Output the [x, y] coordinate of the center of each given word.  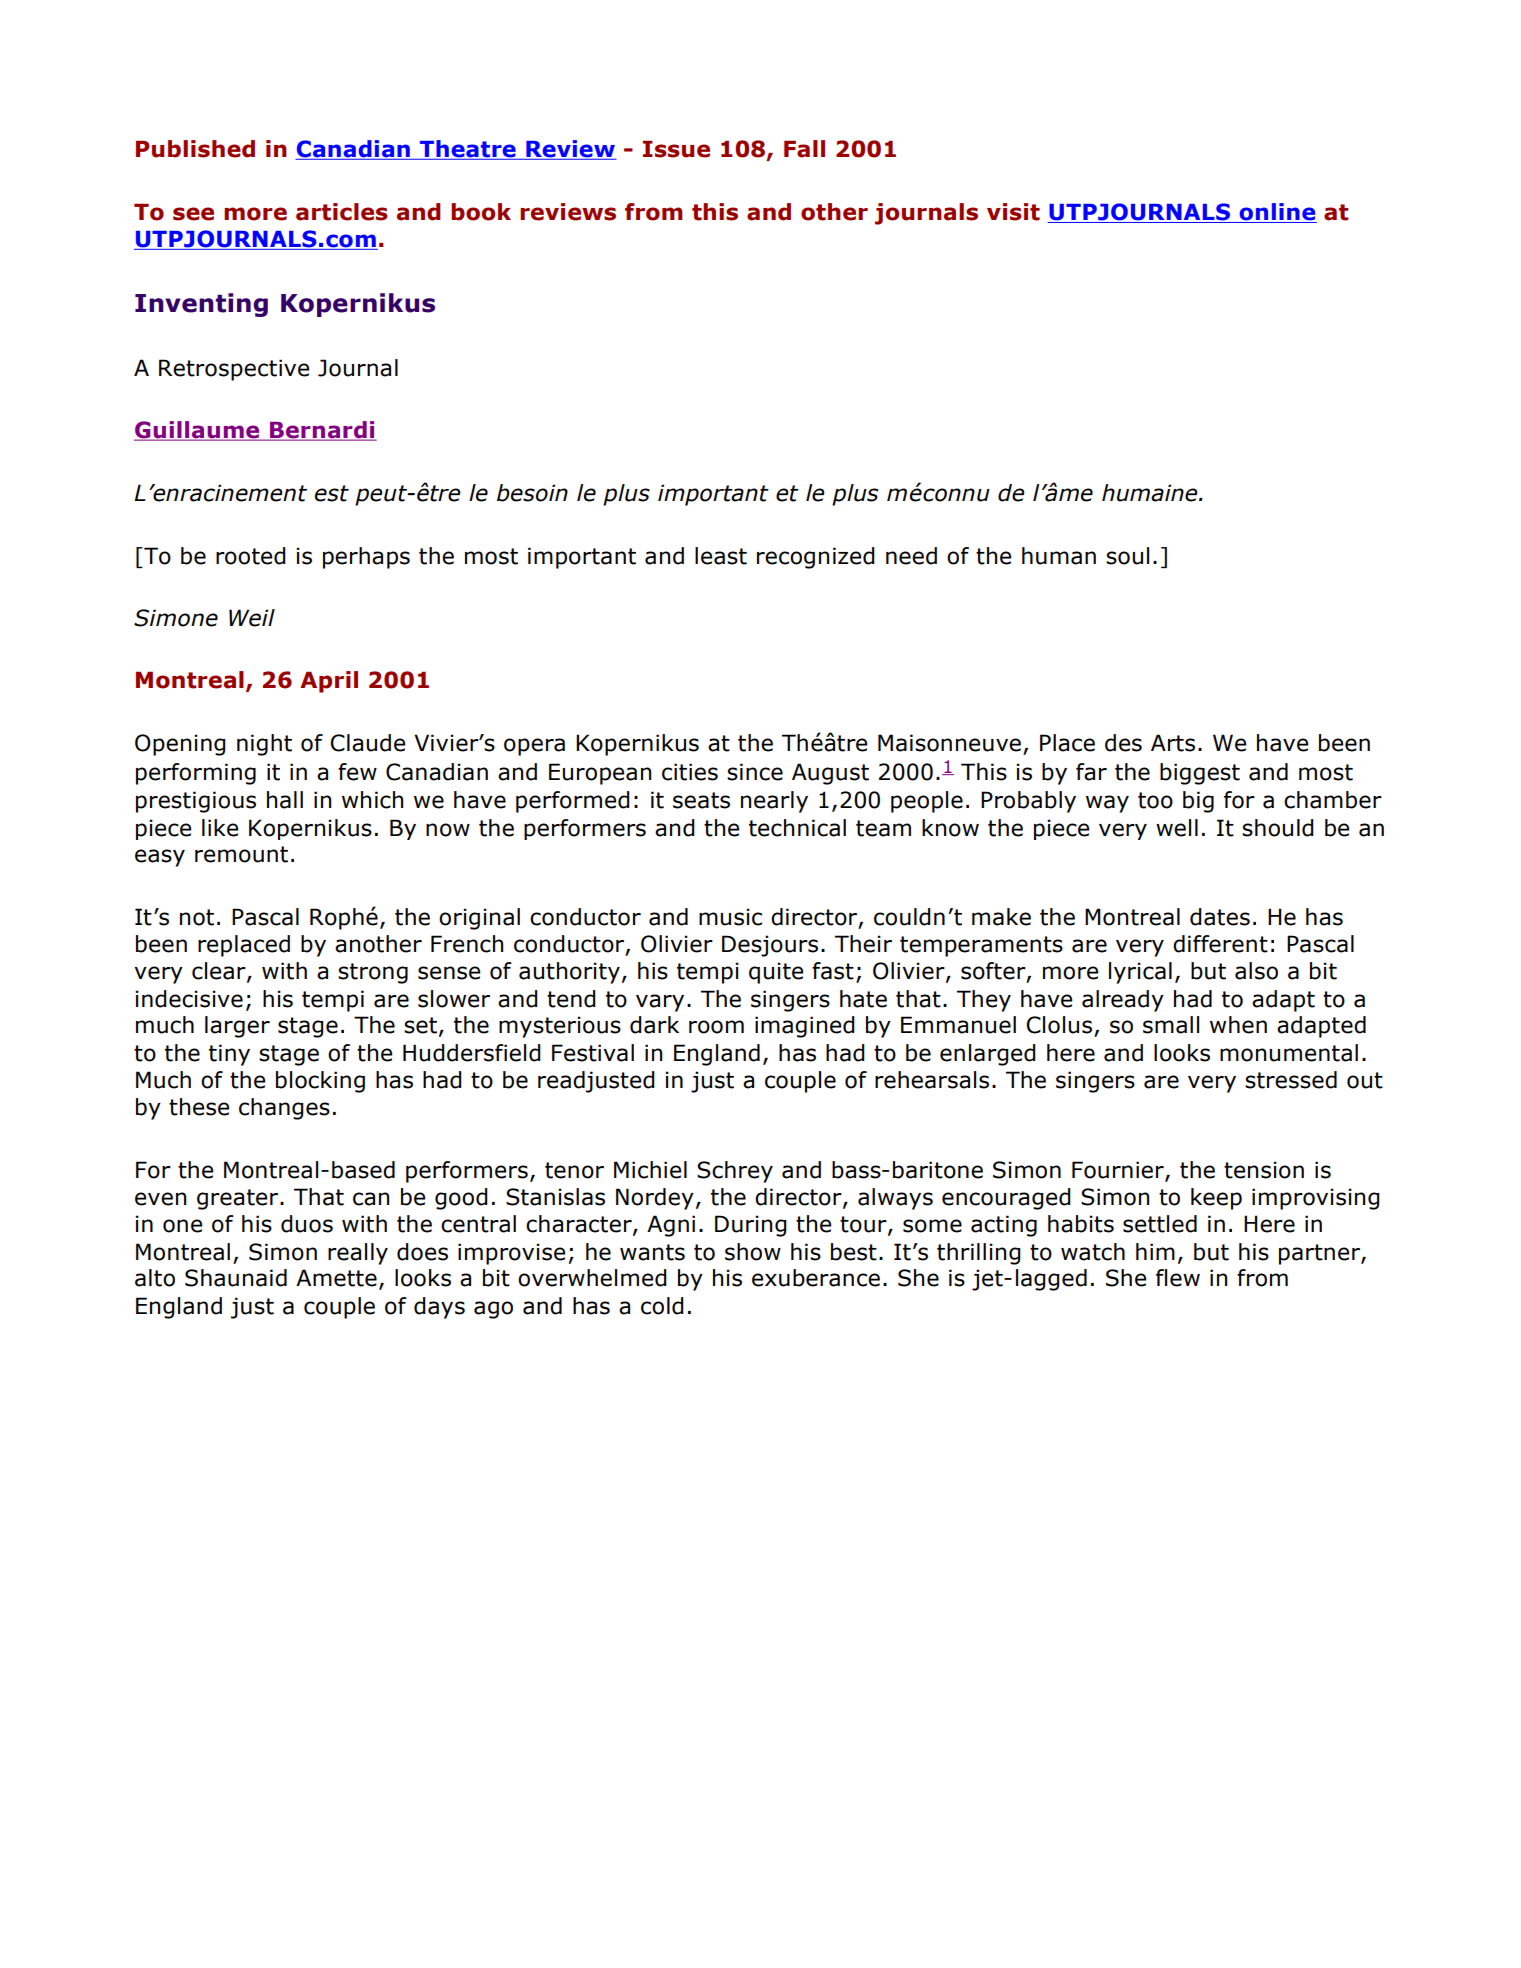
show [753, 1252]
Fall [804, 149]
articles [342, 212]
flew [1178, 1278]
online [1277, 213]
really [358, 1254]
